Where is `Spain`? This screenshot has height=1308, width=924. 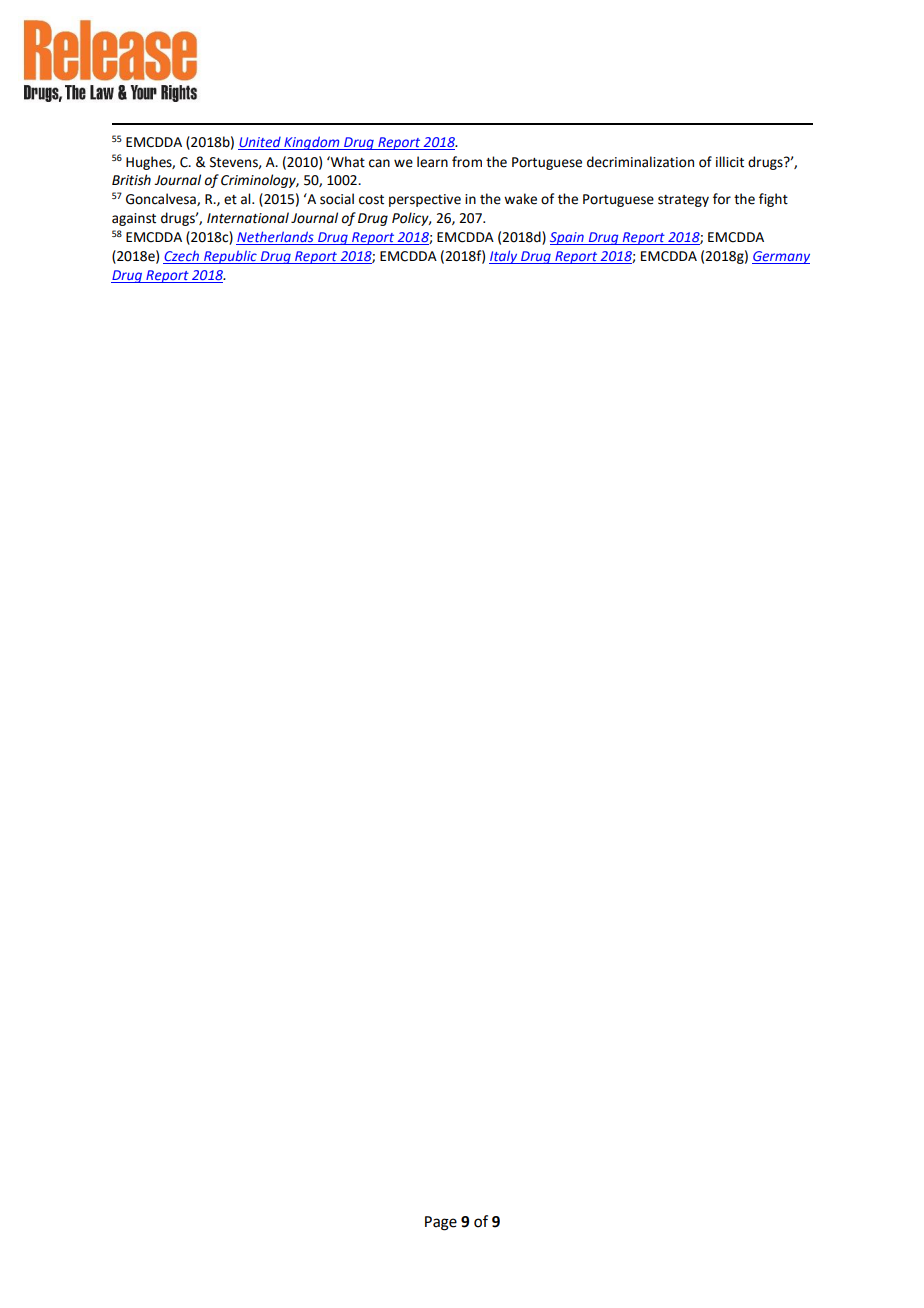 Spain is located at coordinates (568, 238).
